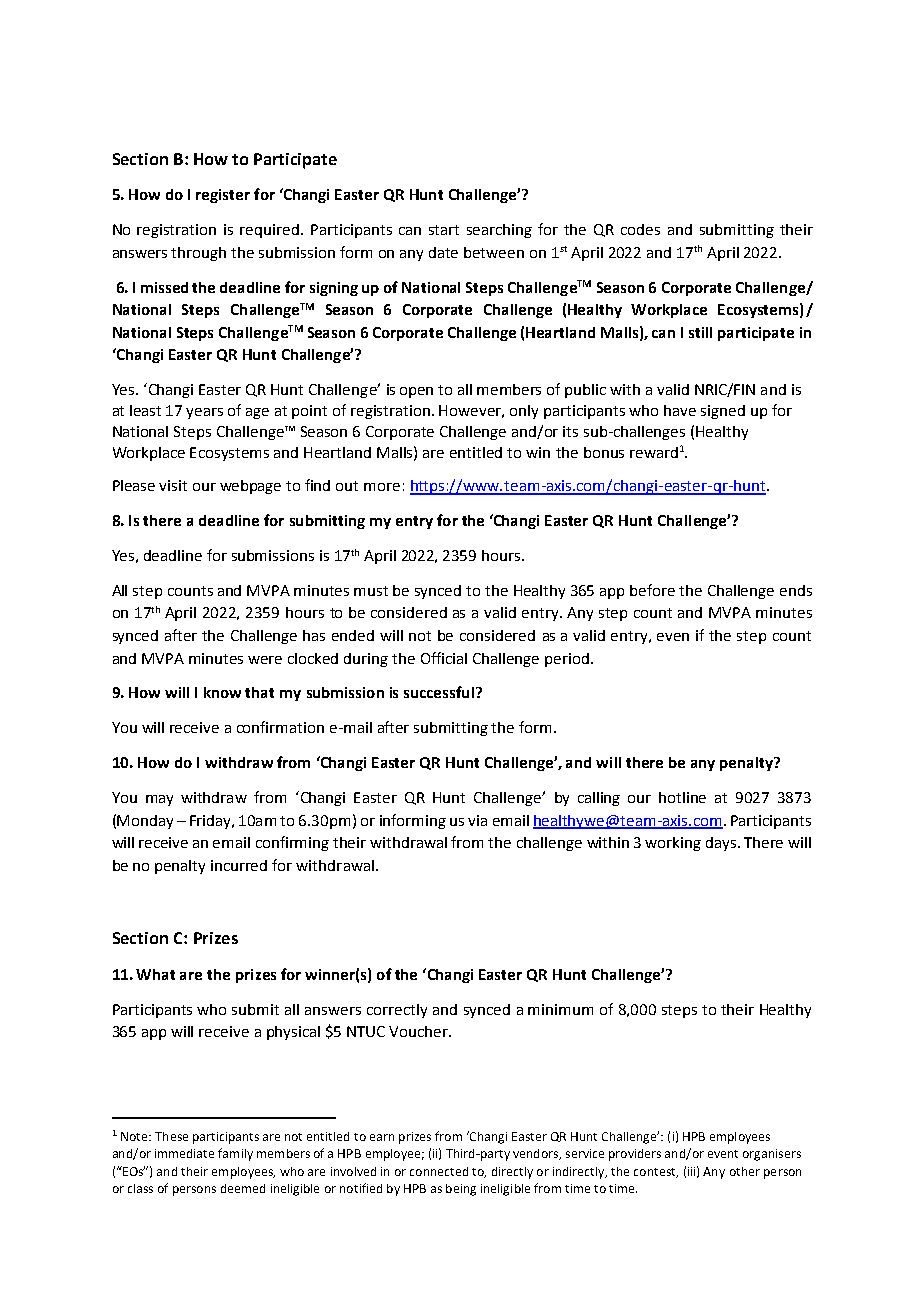 This screenshot has width=924, height=1308. What do you see at coordinates (439, 692) in the screenshot?
I see `successful` at bounding box center [439, 692].
